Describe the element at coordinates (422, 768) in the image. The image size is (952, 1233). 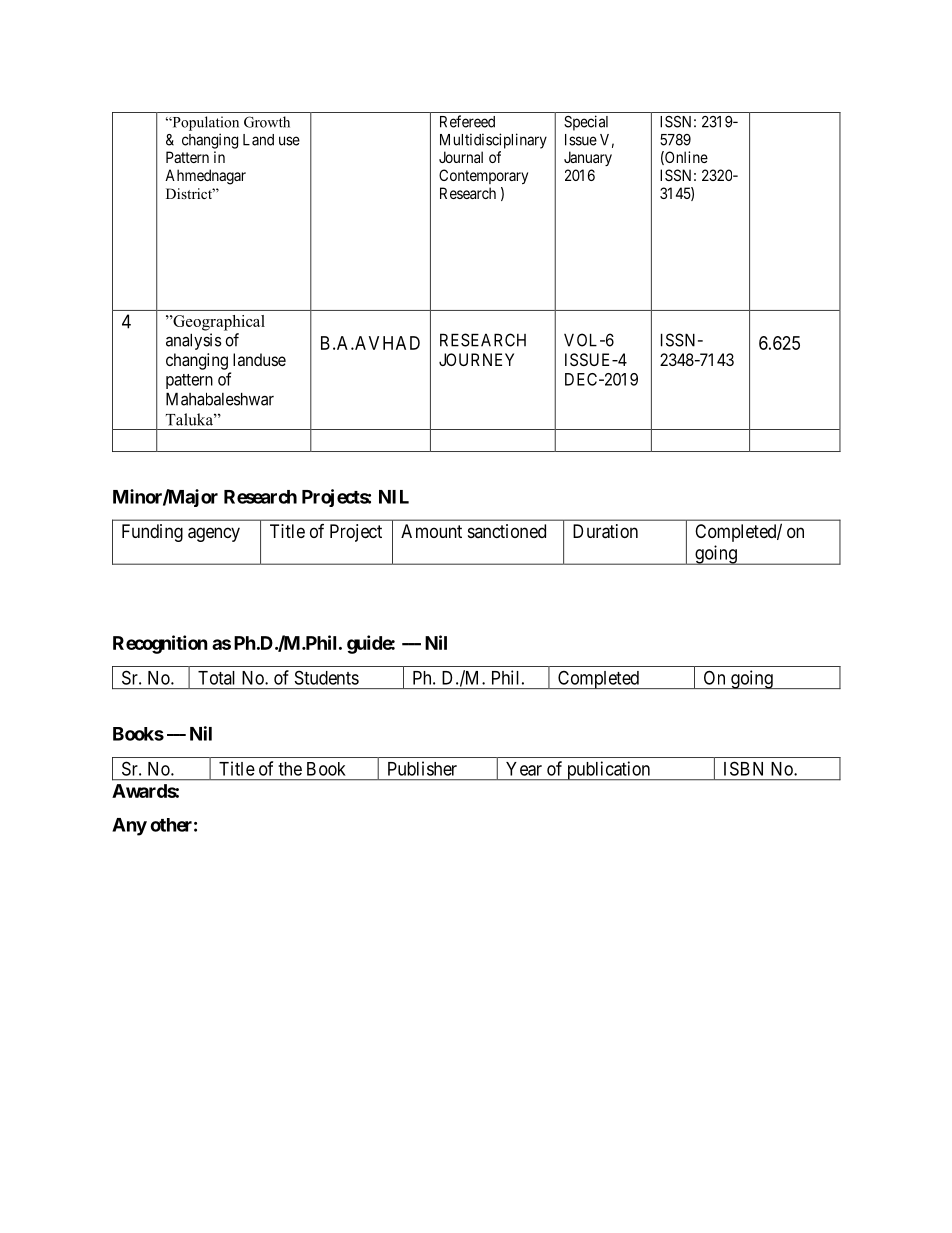
I see `Publisher` at that location.
